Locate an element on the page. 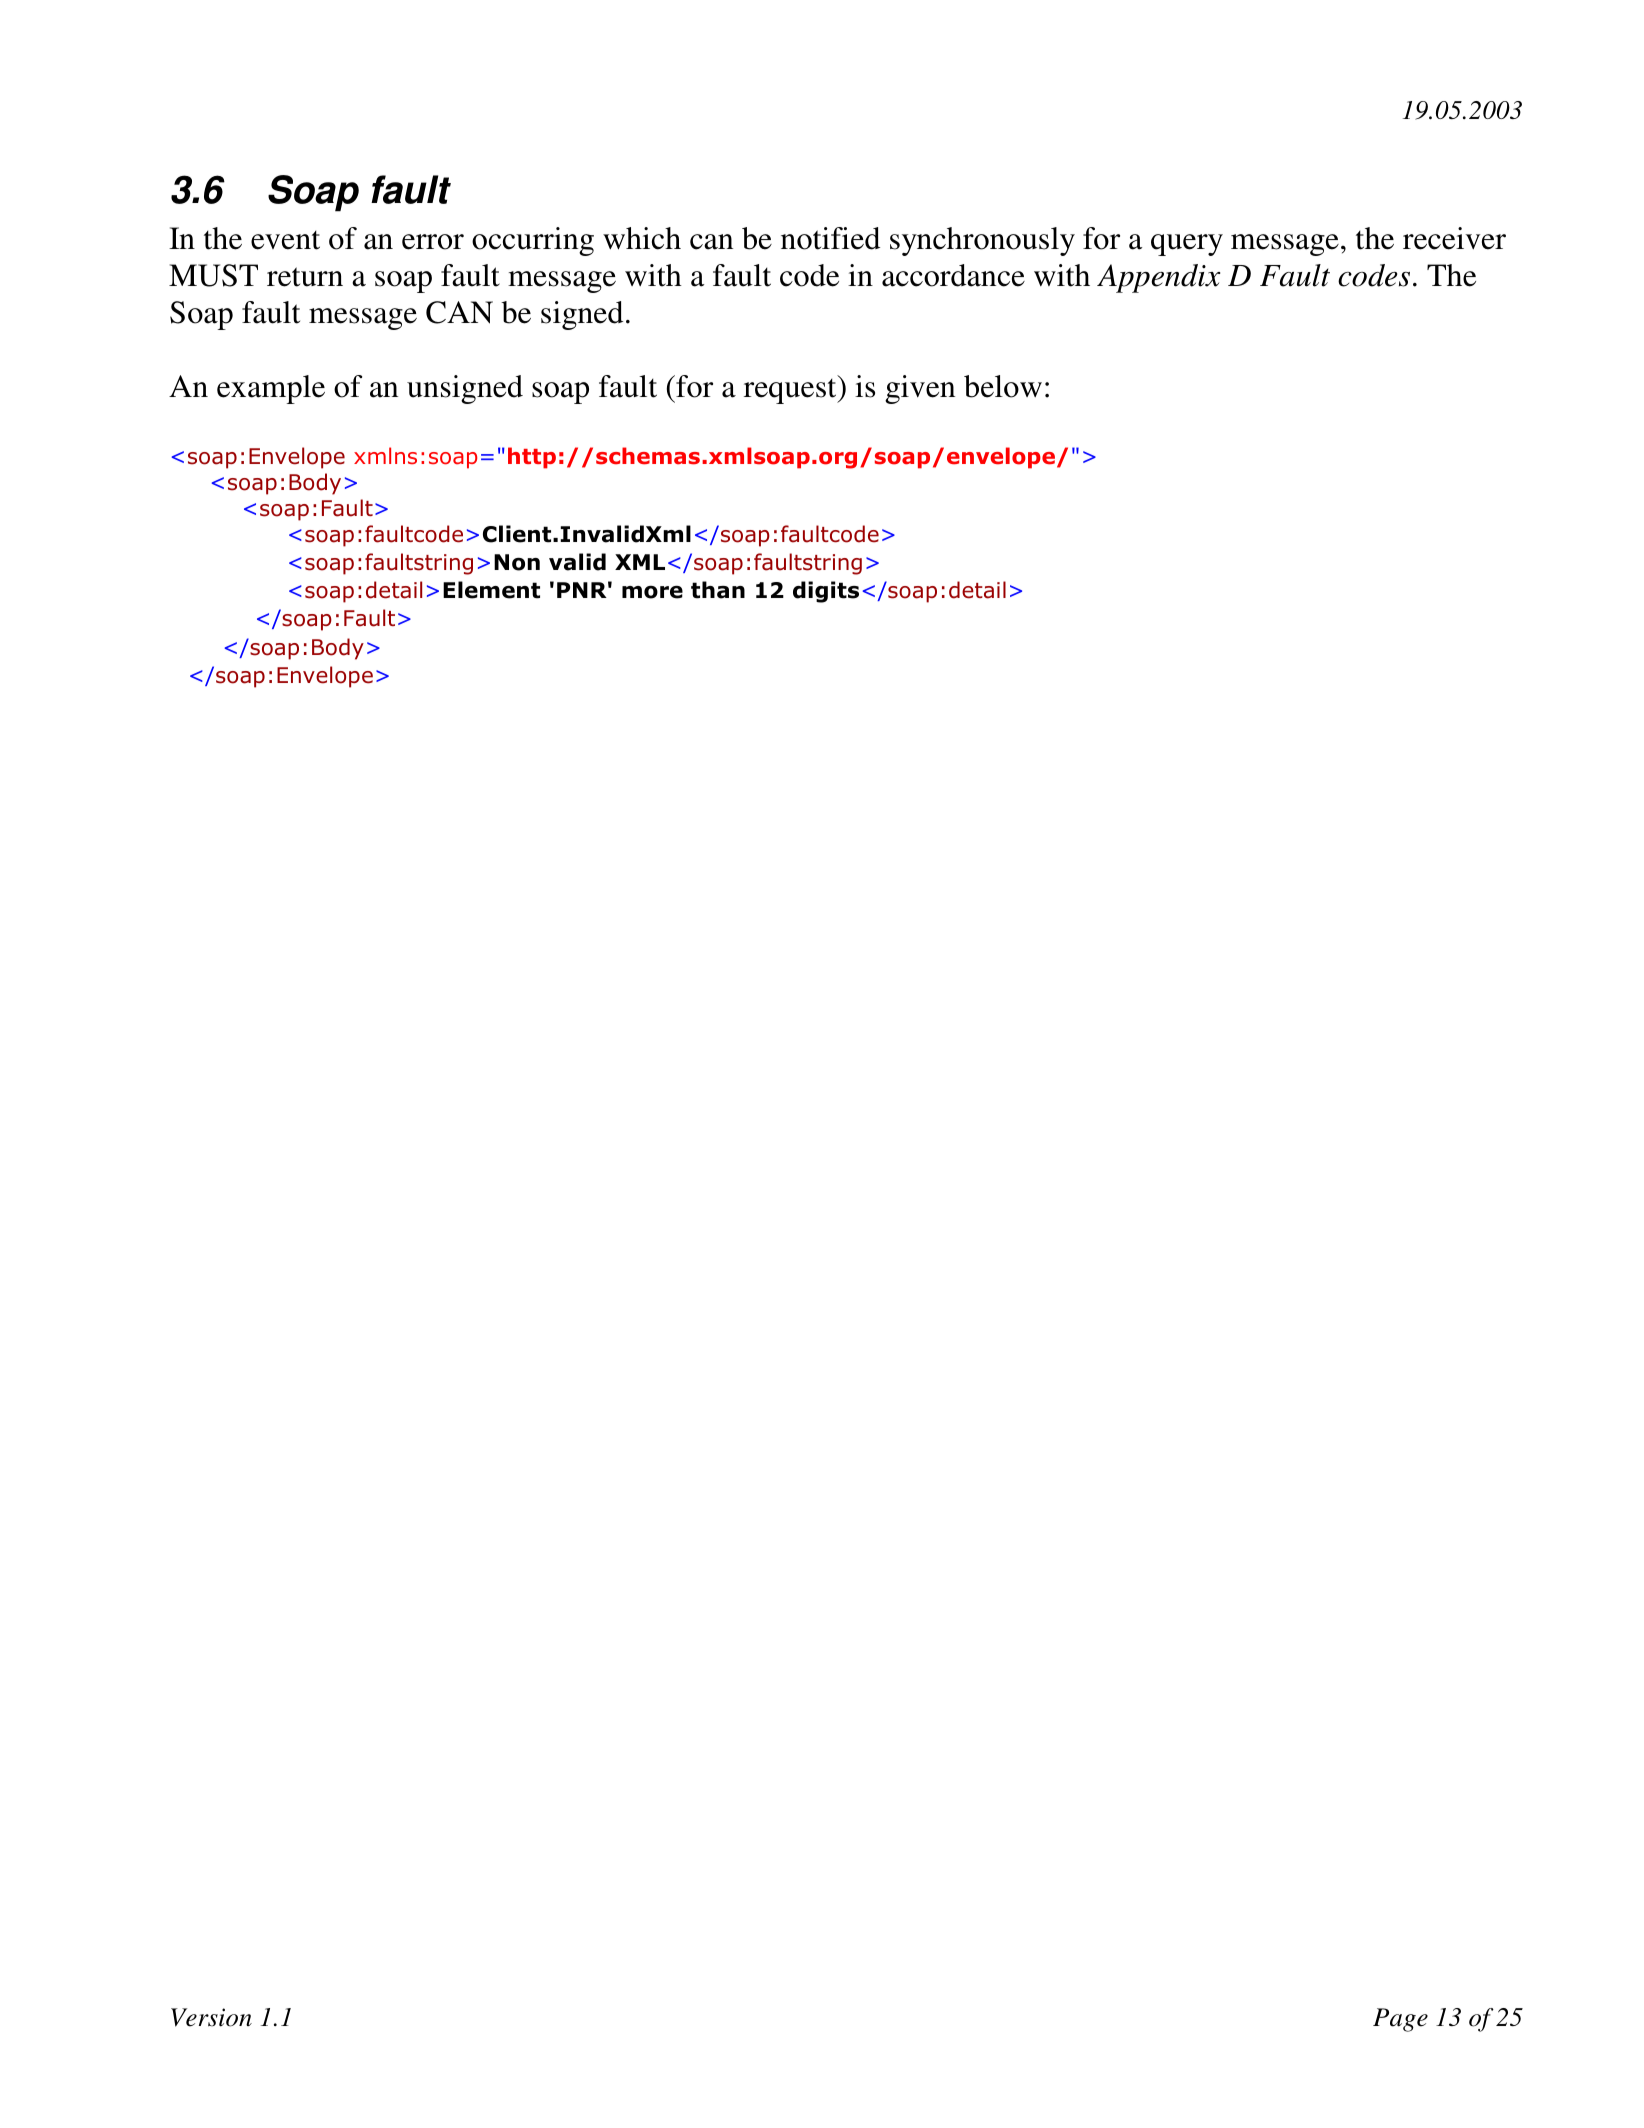 The height and width of the image is (2128, 1644). which is located at coordinates (642, 238).
